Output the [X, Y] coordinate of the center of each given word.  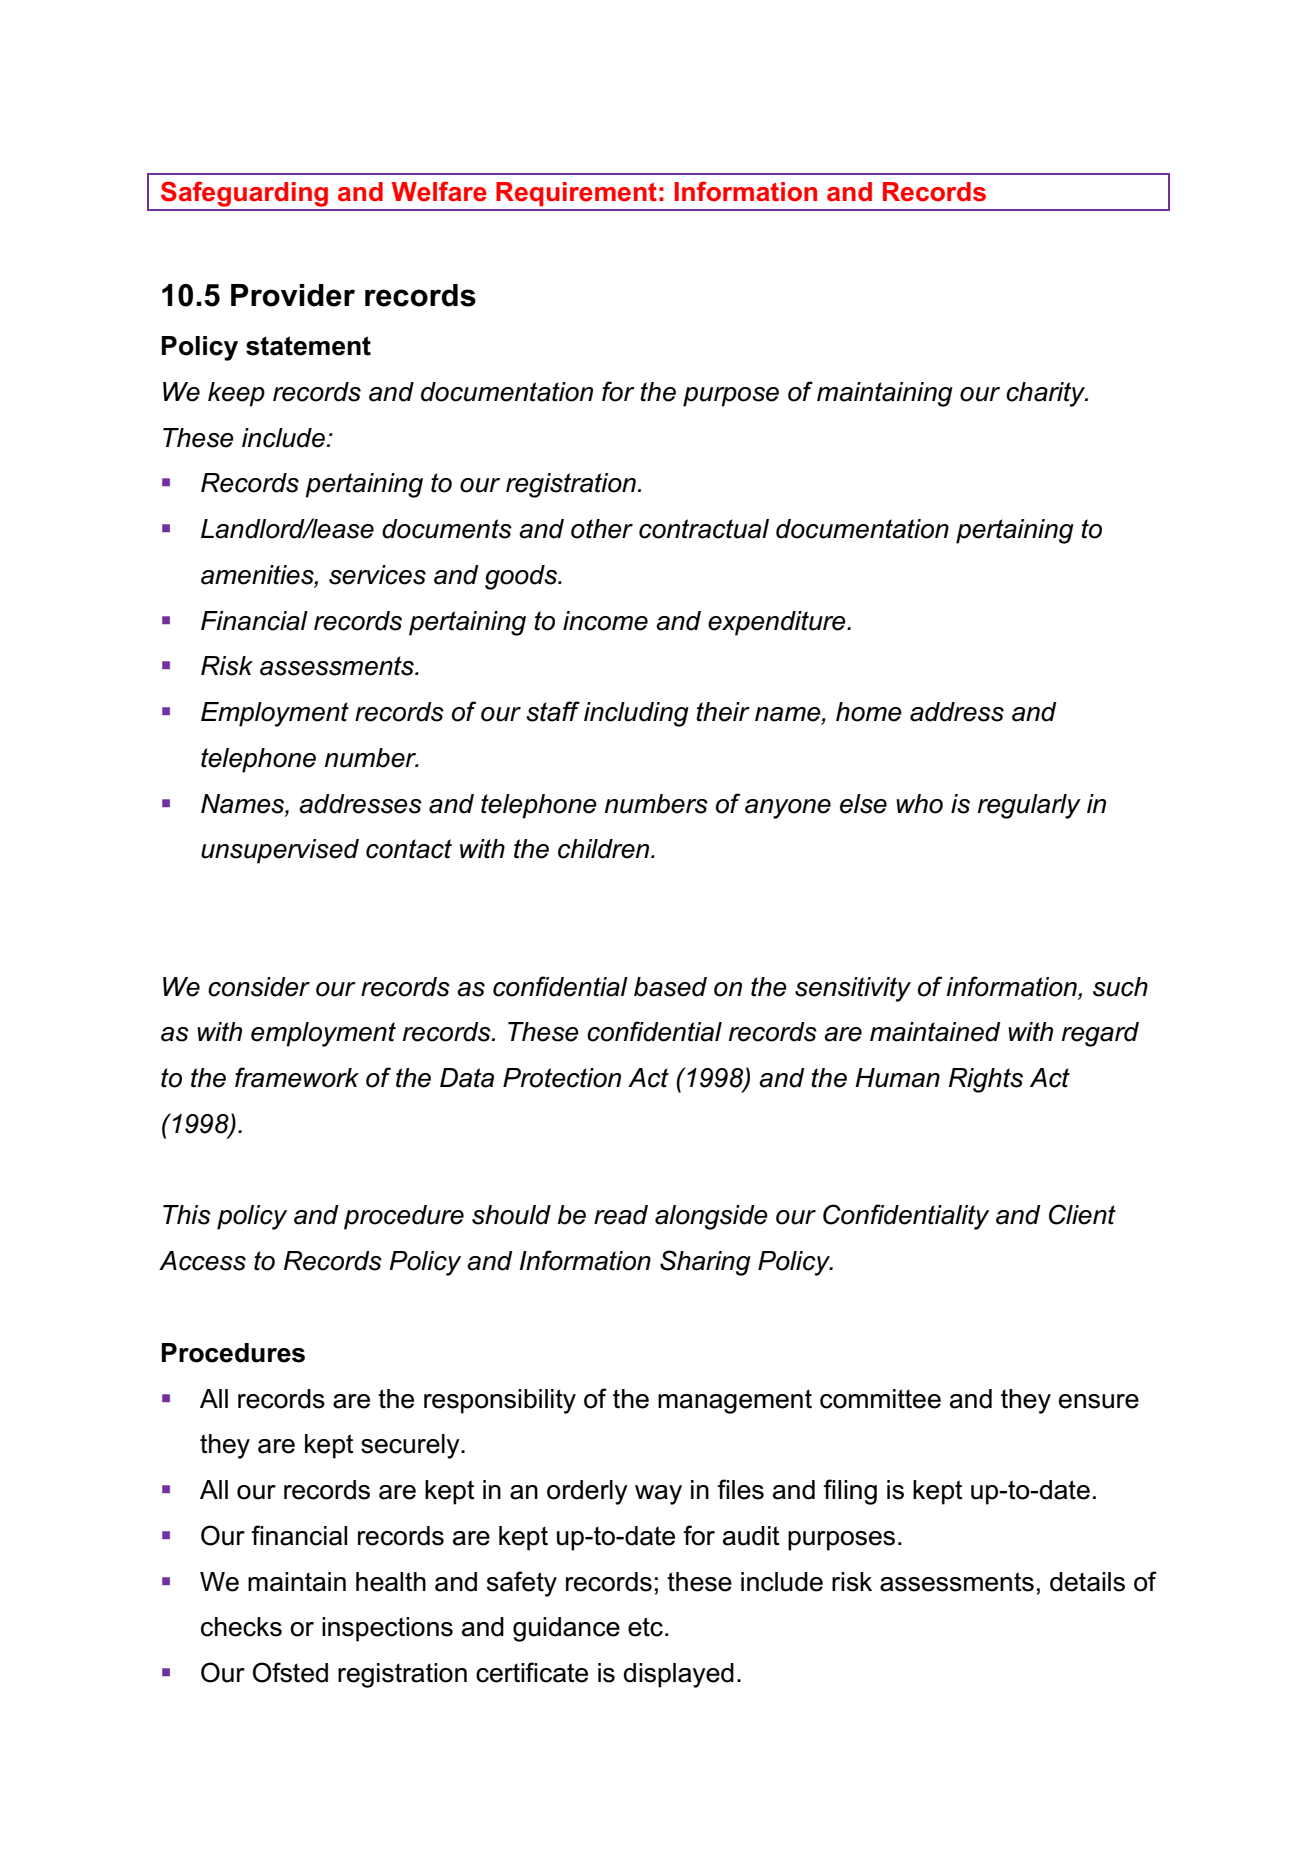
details [1087, 1582]
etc [645, 1627]
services [377, 575]
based [670, 987]
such [1120, 987]
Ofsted [290, 1672]
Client [1082, 1214]
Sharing [705, 1263]
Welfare [439, 191]
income [605, 621]
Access [202, 1261]
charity [1047, 394]
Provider [293, 295]
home [869, 712]
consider [259, 987]
